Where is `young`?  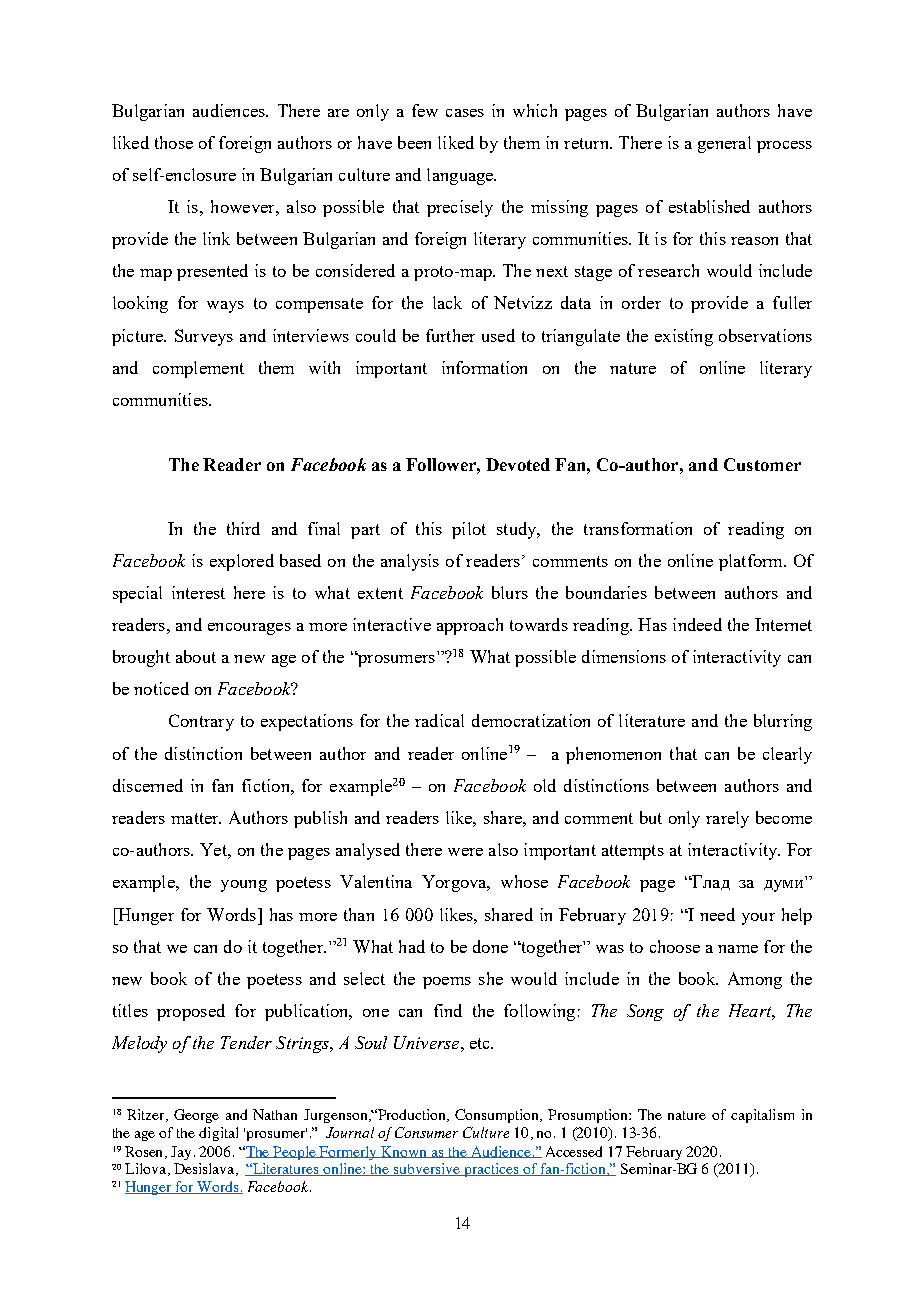 young is located at coordinates (244, 886).
